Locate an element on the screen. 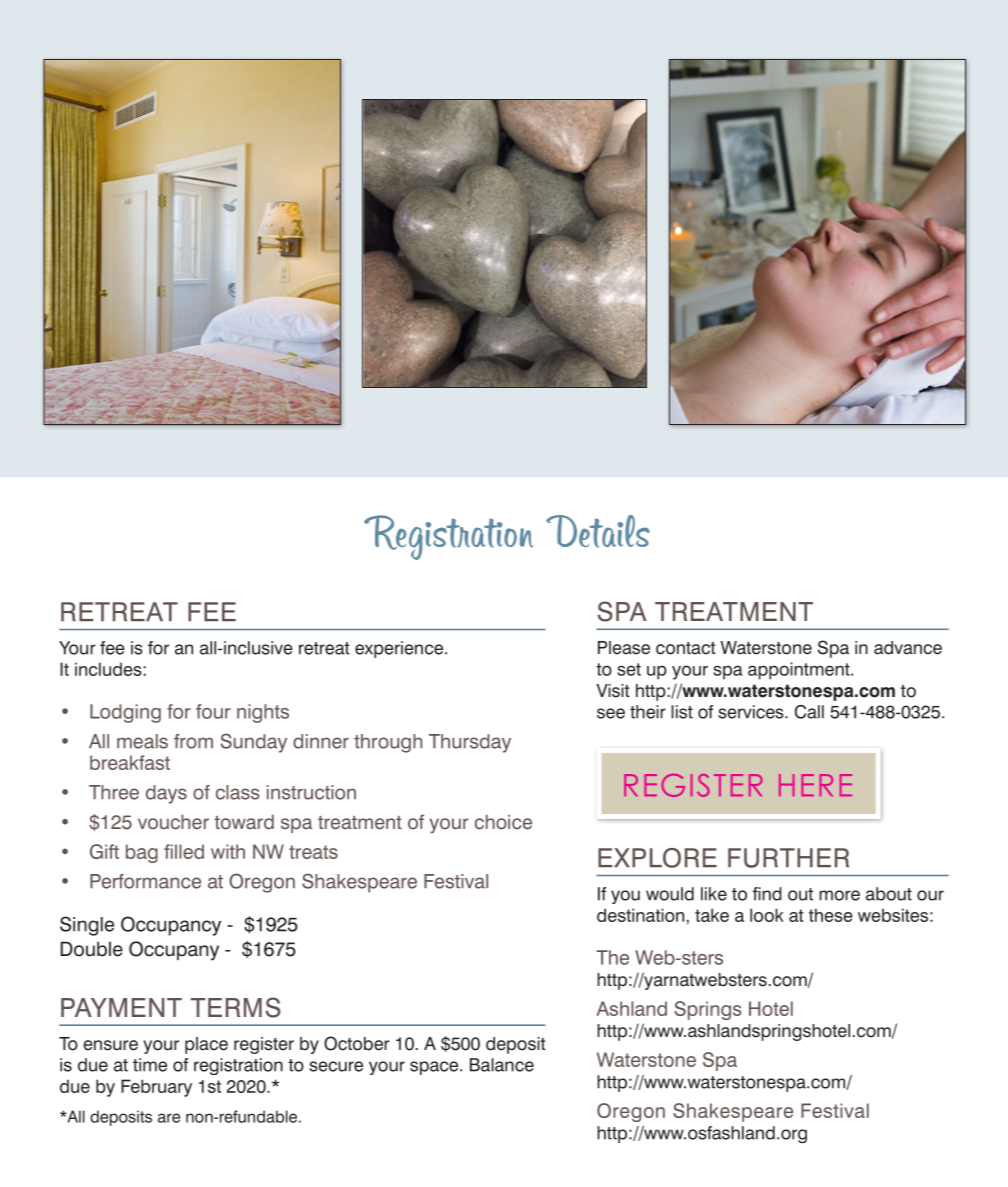 The width and height of the screenshot is (1008, 1187). appointment is located at coordinates (800, 671).
